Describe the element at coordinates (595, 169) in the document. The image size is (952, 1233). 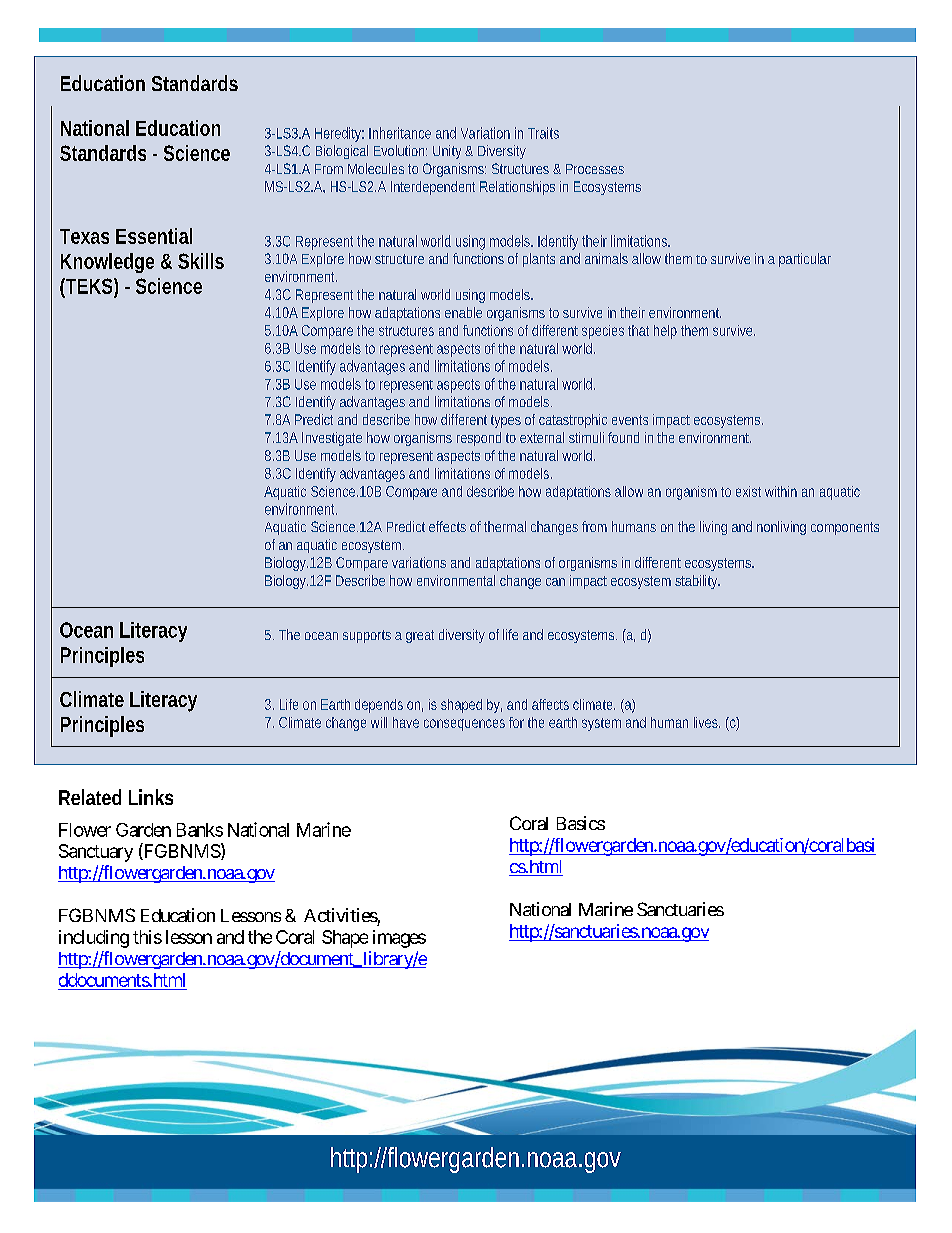
I see `Processes` at that location.
